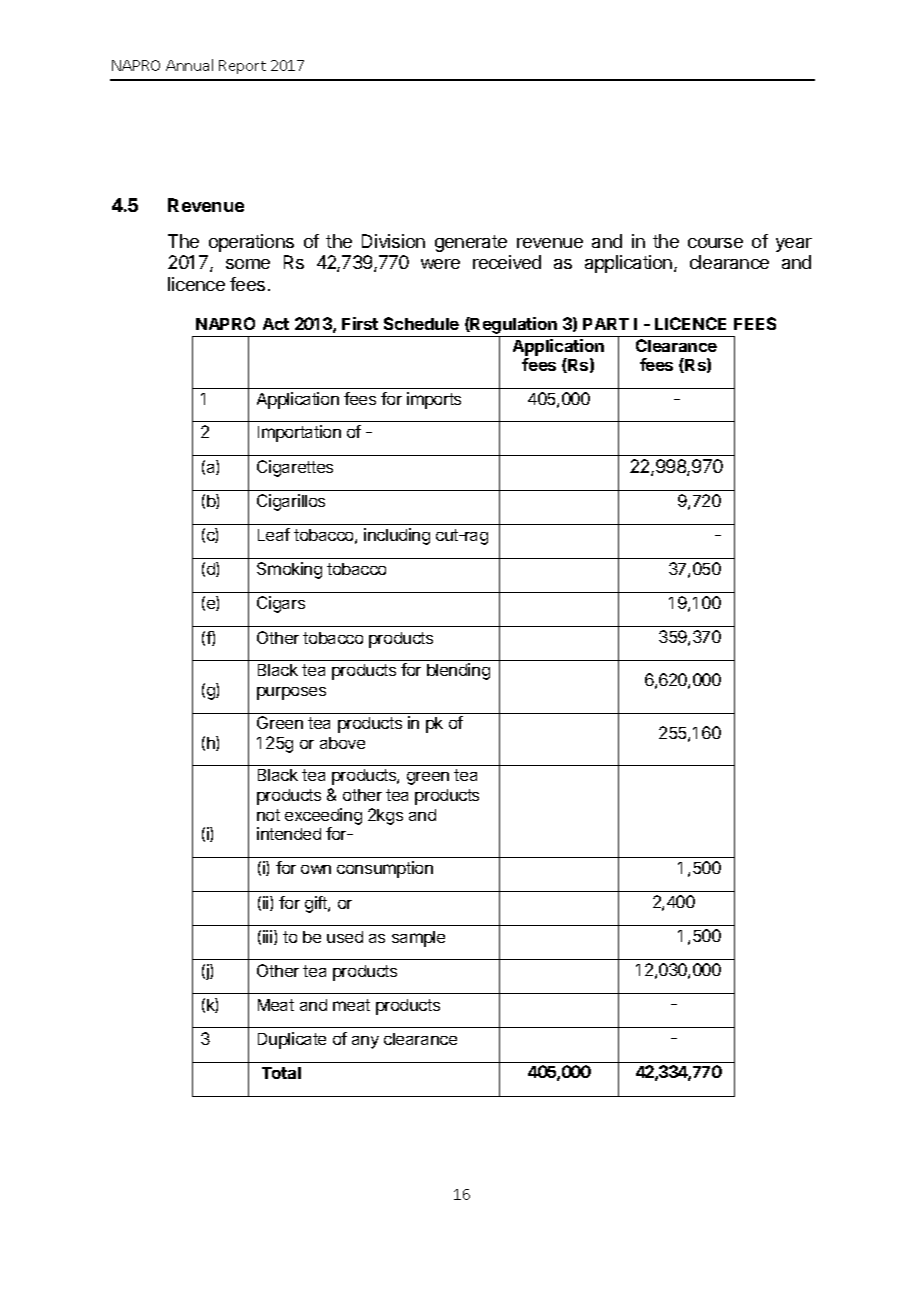  Describe the element at coordinates (434, 400) in the image. I see `imports` at that location.
